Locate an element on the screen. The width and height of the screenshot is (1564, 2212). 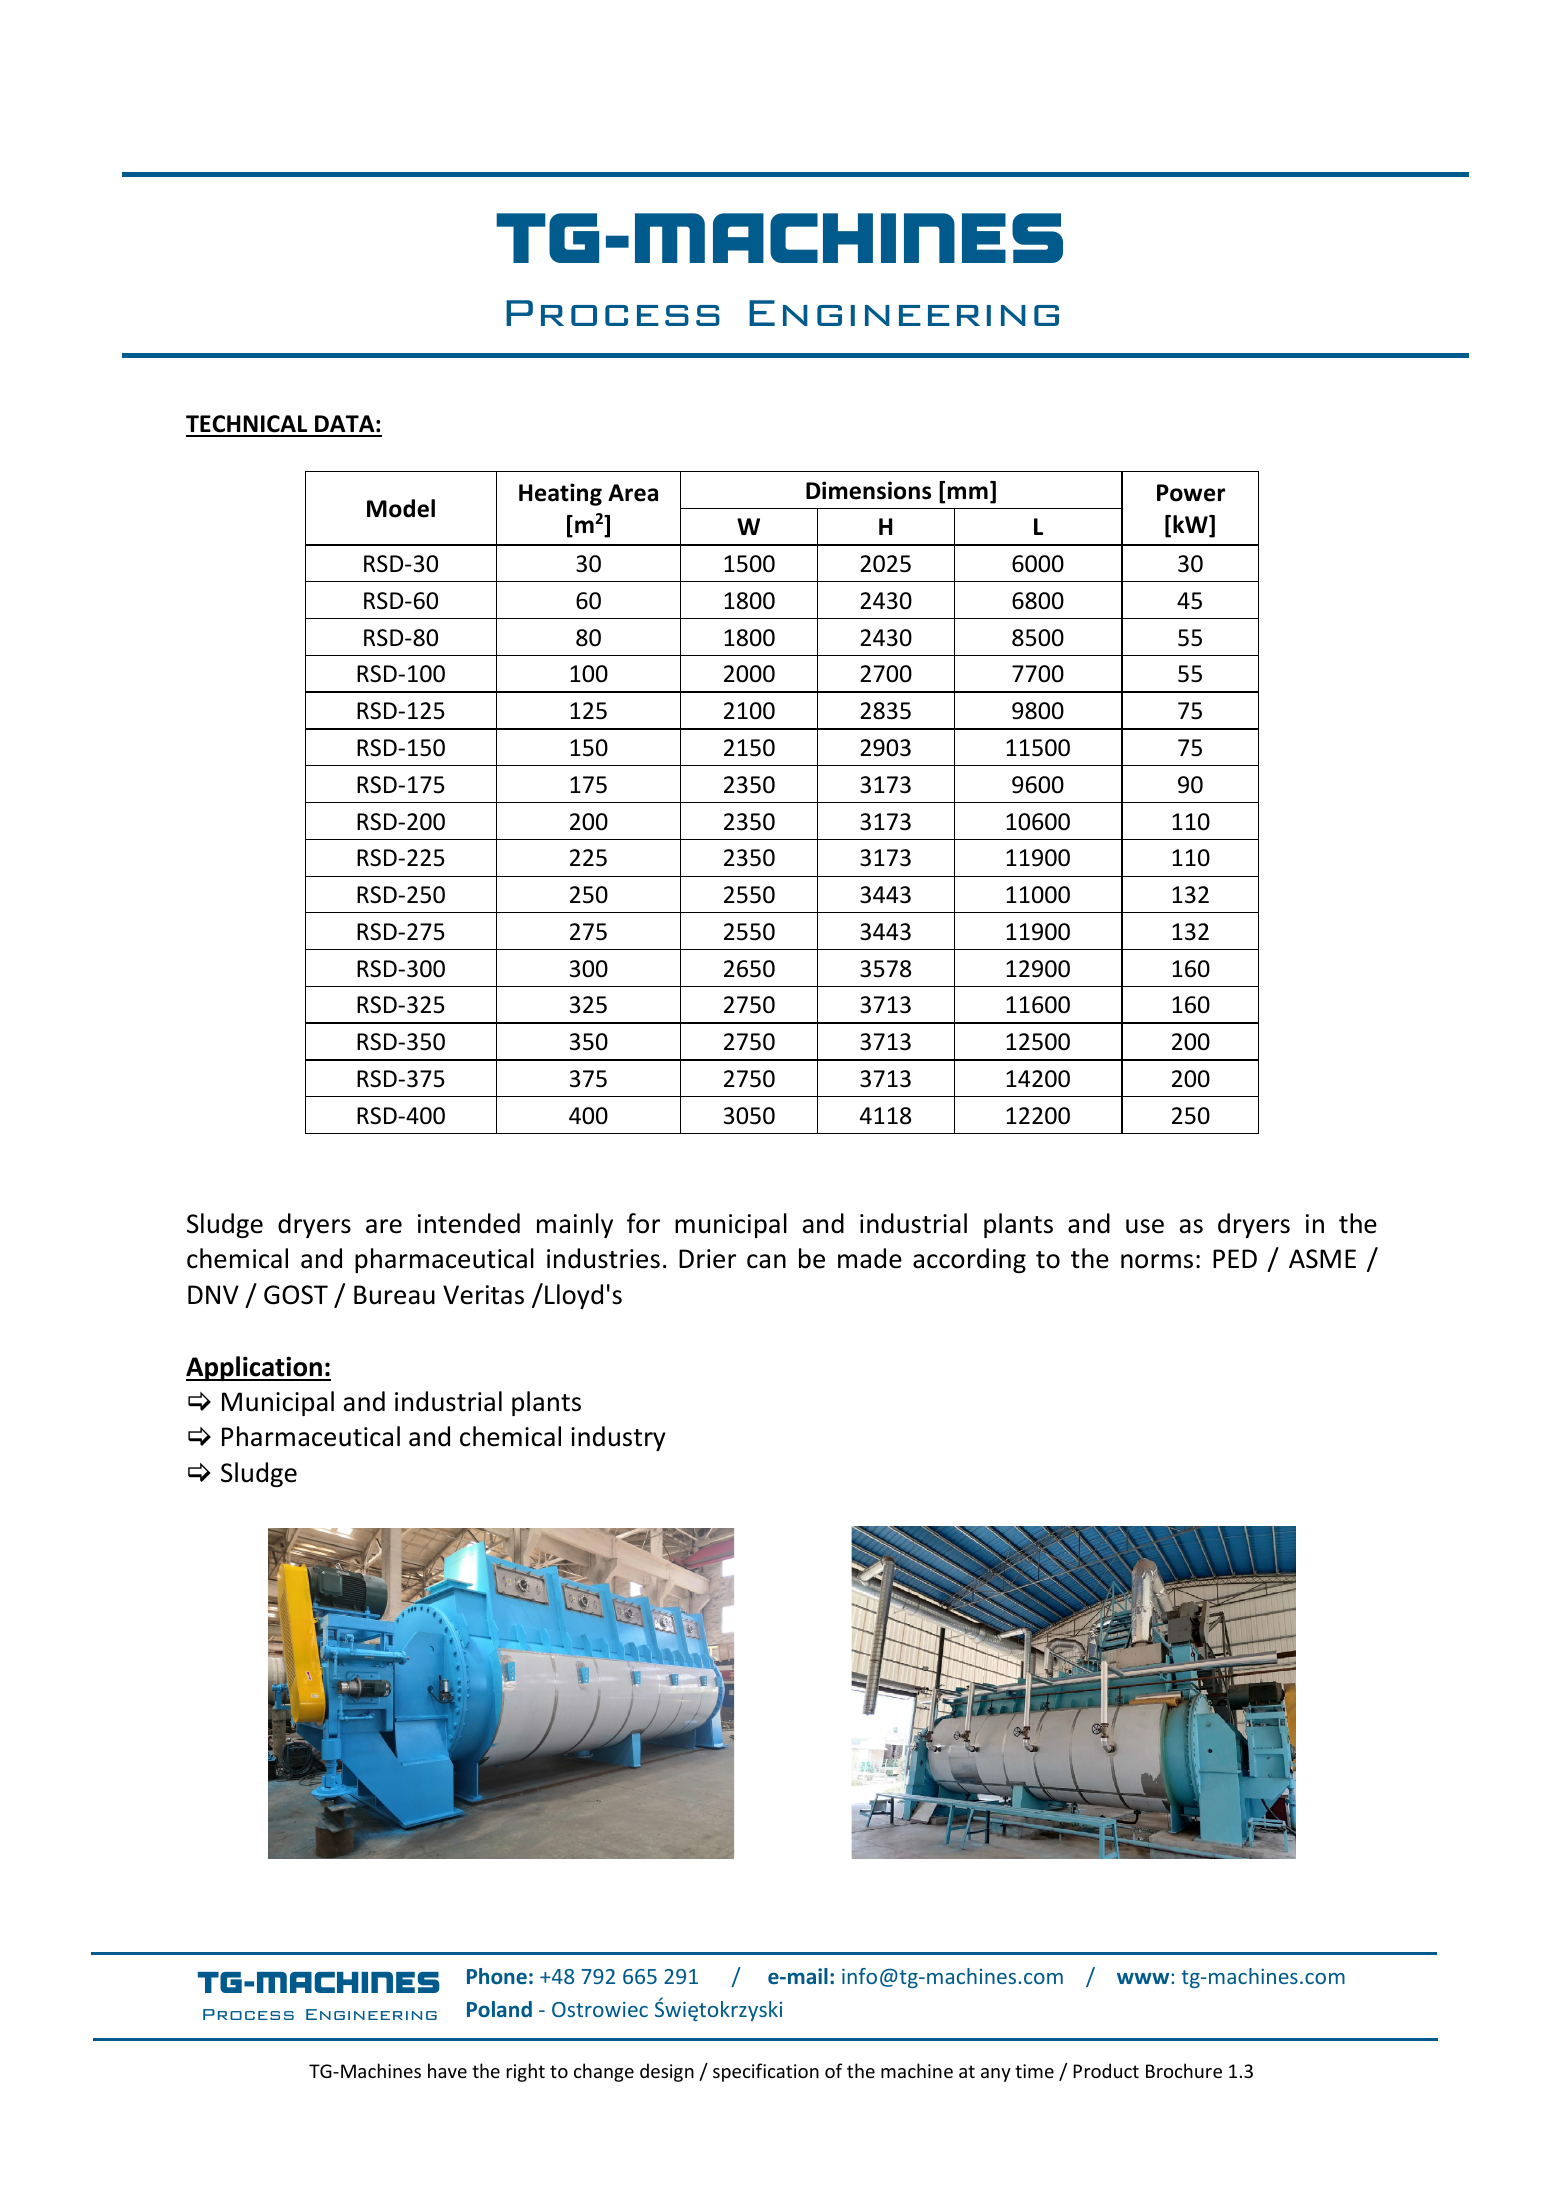
Dimensions is located at coordinates (868, 490).
